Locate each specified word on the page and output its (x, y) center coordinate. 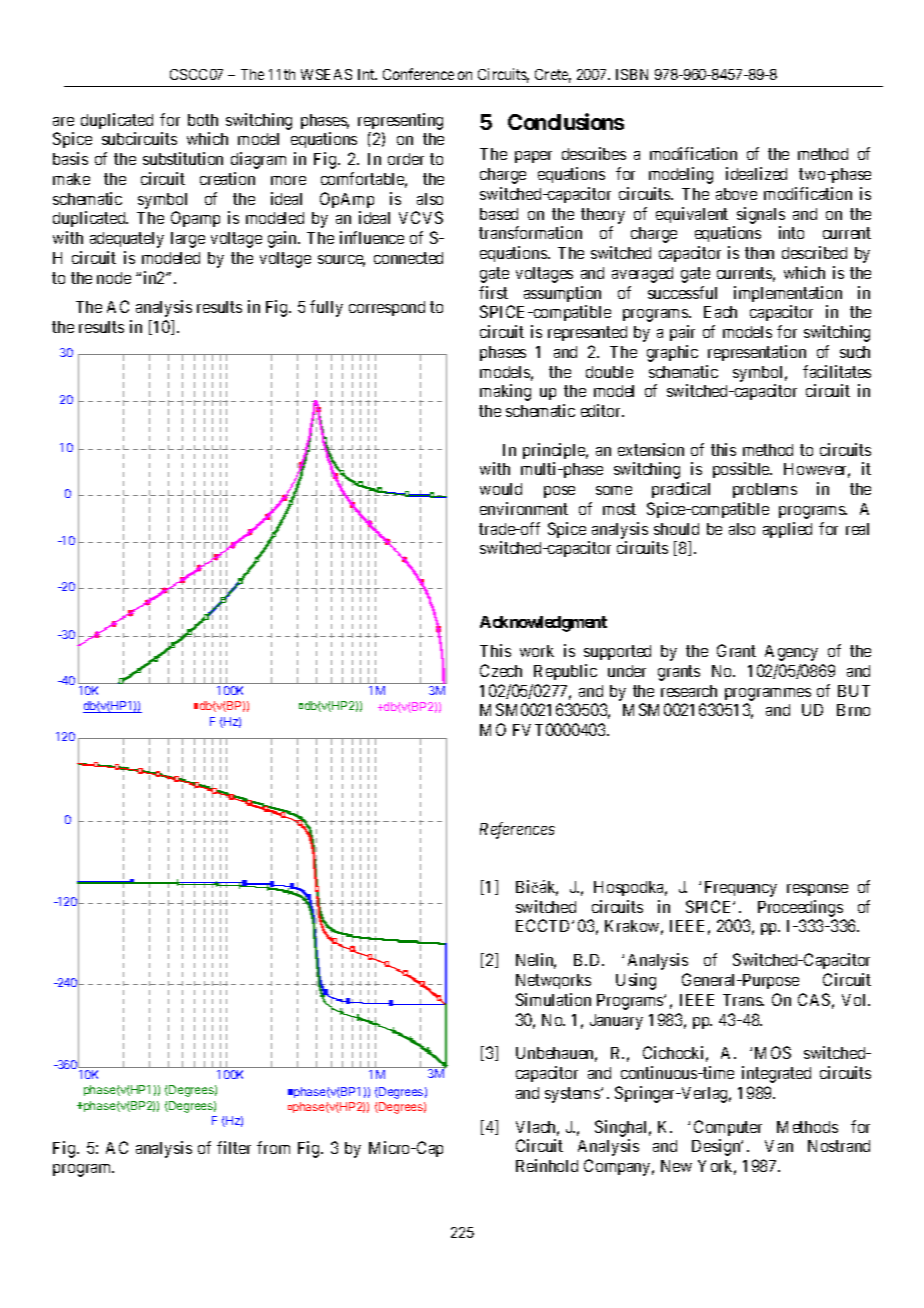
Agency (791, 653)
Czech (501, 670)
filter (234, 1147)
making (505, 392)
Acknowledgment (543, 624)
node (114, 278)
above (736, 194)
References (517, 830)
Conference (418, 74)
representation (757, 353)
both (203, 120)
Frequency (741, 889)
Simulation (553, 999)
